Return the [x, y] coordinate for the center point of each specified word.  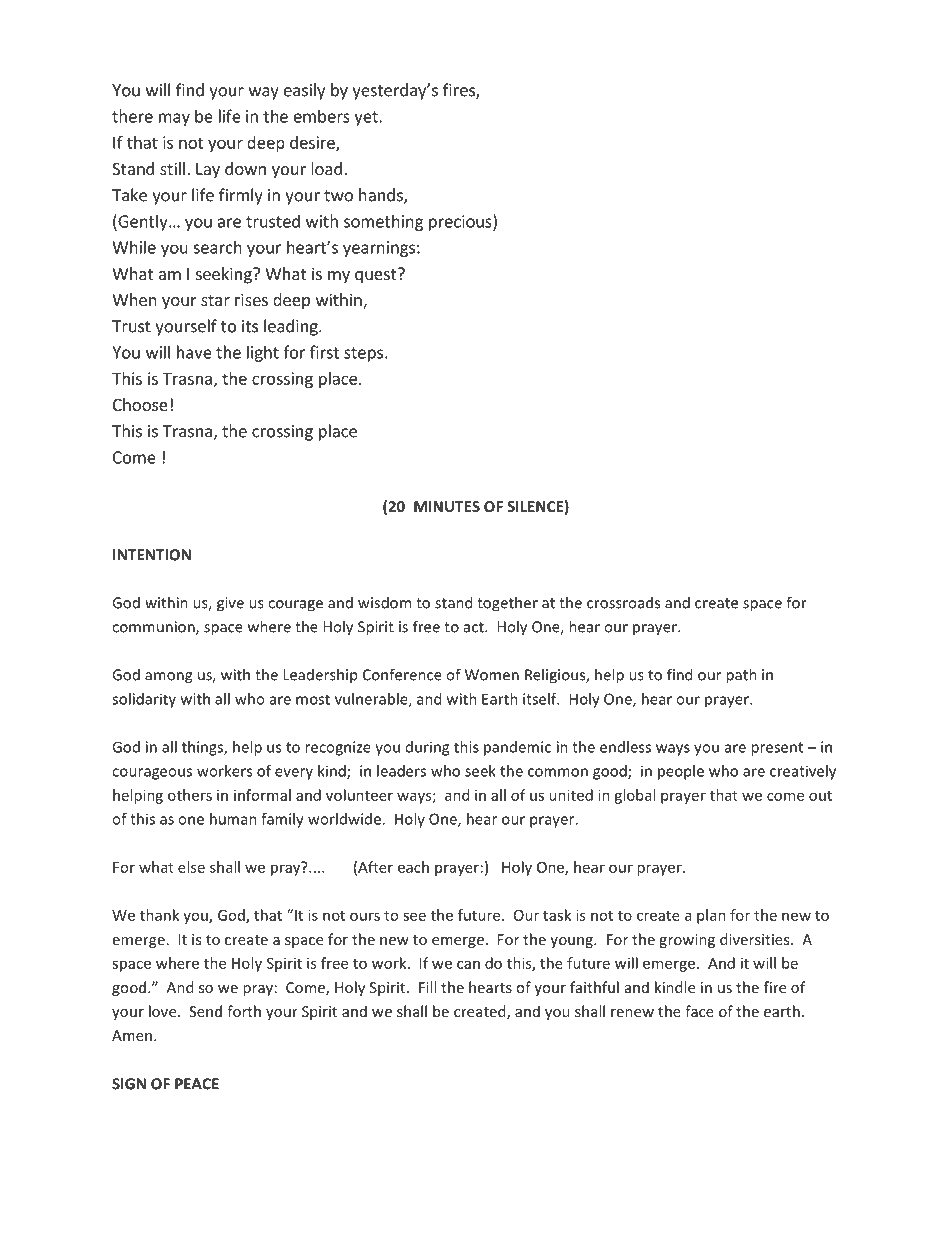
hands [382, 196]
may [174, 119]
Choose [140, 404]
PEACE [197, 1084]
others [190, 795]
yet [367, 118]
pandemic [517, 748]
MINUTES [447, 506]
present [777, 749]
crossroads [623, 602]
